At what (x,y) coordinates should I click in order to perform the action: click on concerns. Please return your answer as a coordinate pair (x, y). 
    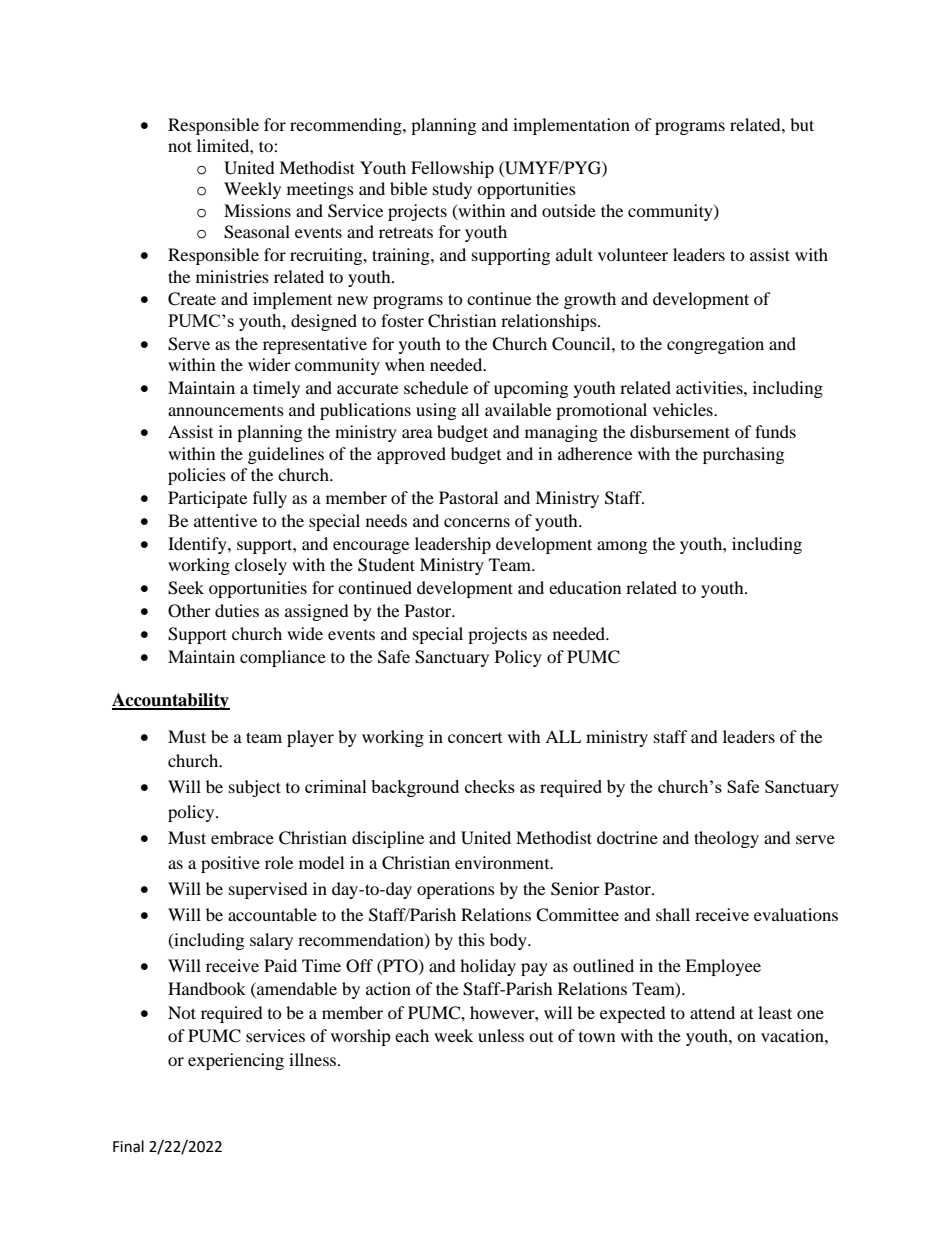
    Looking at the image, I should click on (477, 522).
